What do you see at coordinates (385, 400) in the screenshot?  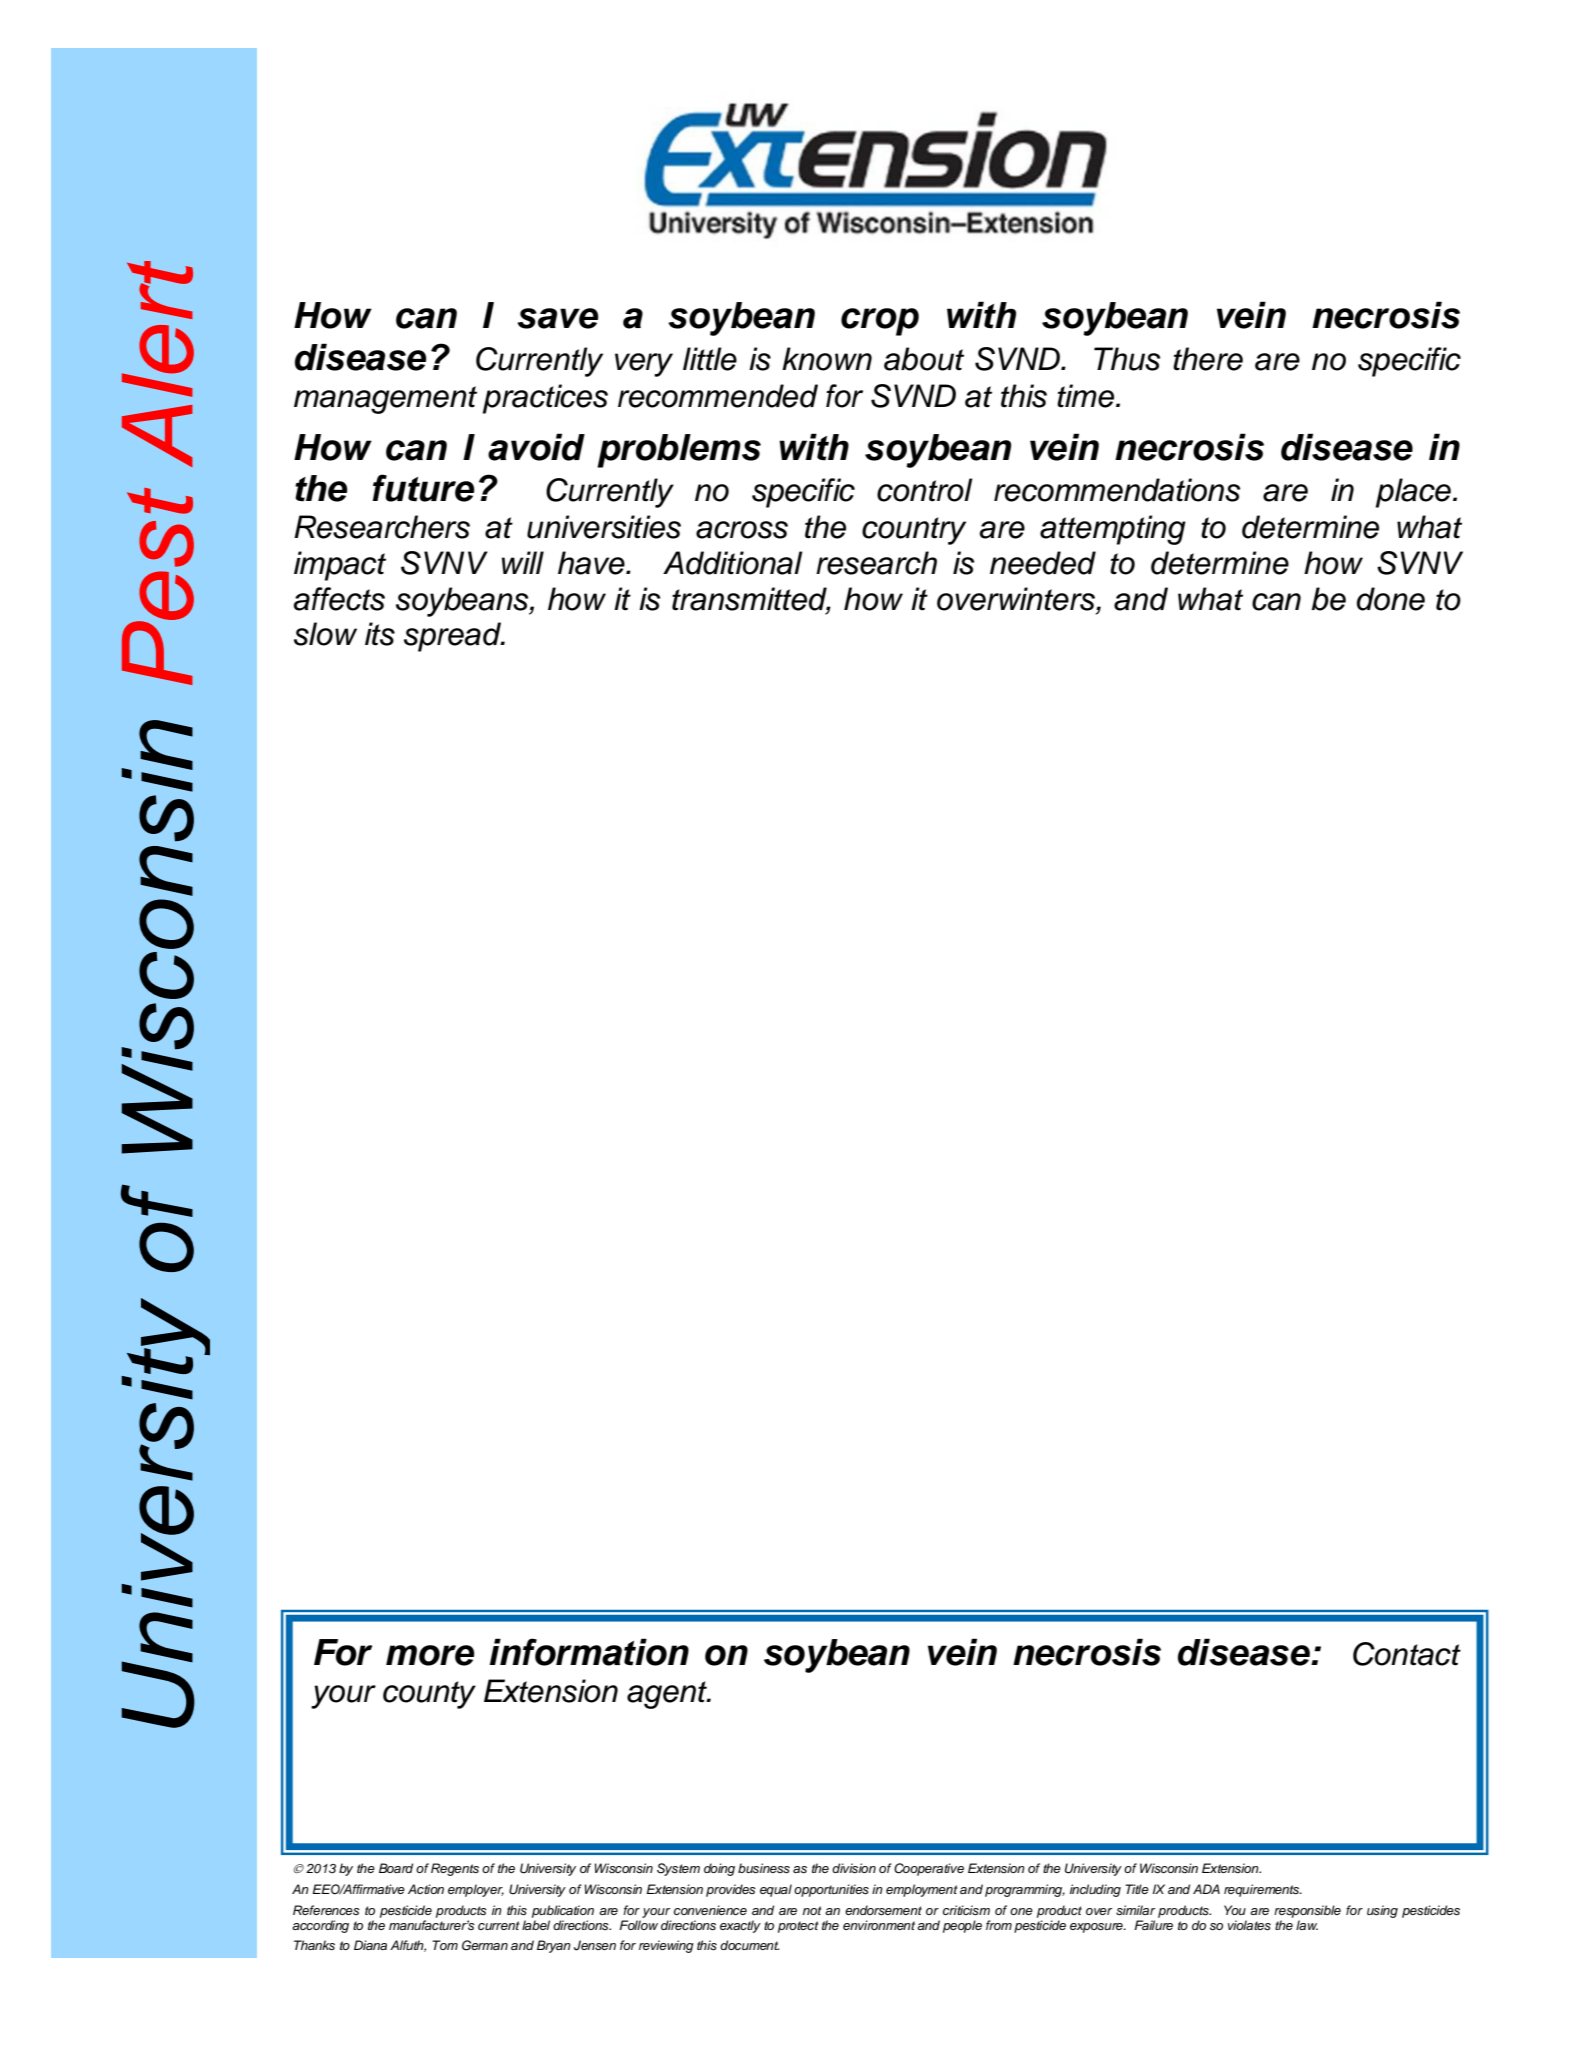 I see `management` at bounding box center [385, 400].
